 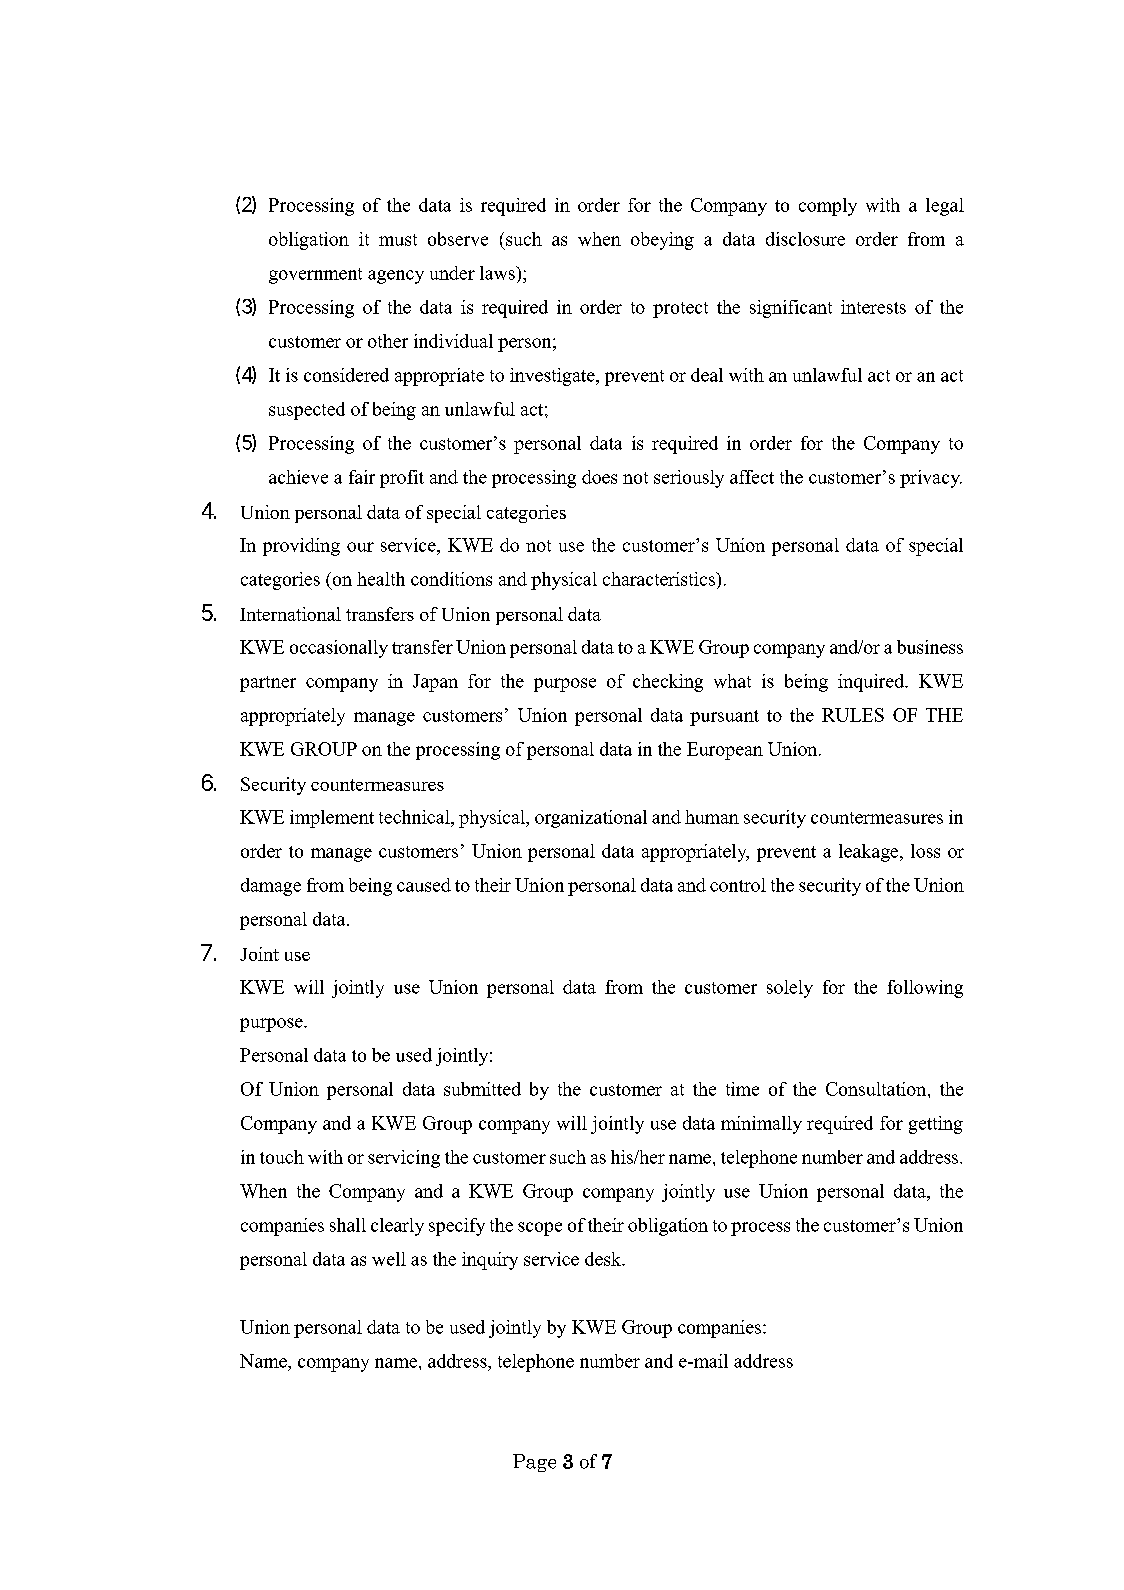 What do you see at coordinates (662, 241) in the document?
I see `obeying` at bounding box center [662, 241].
